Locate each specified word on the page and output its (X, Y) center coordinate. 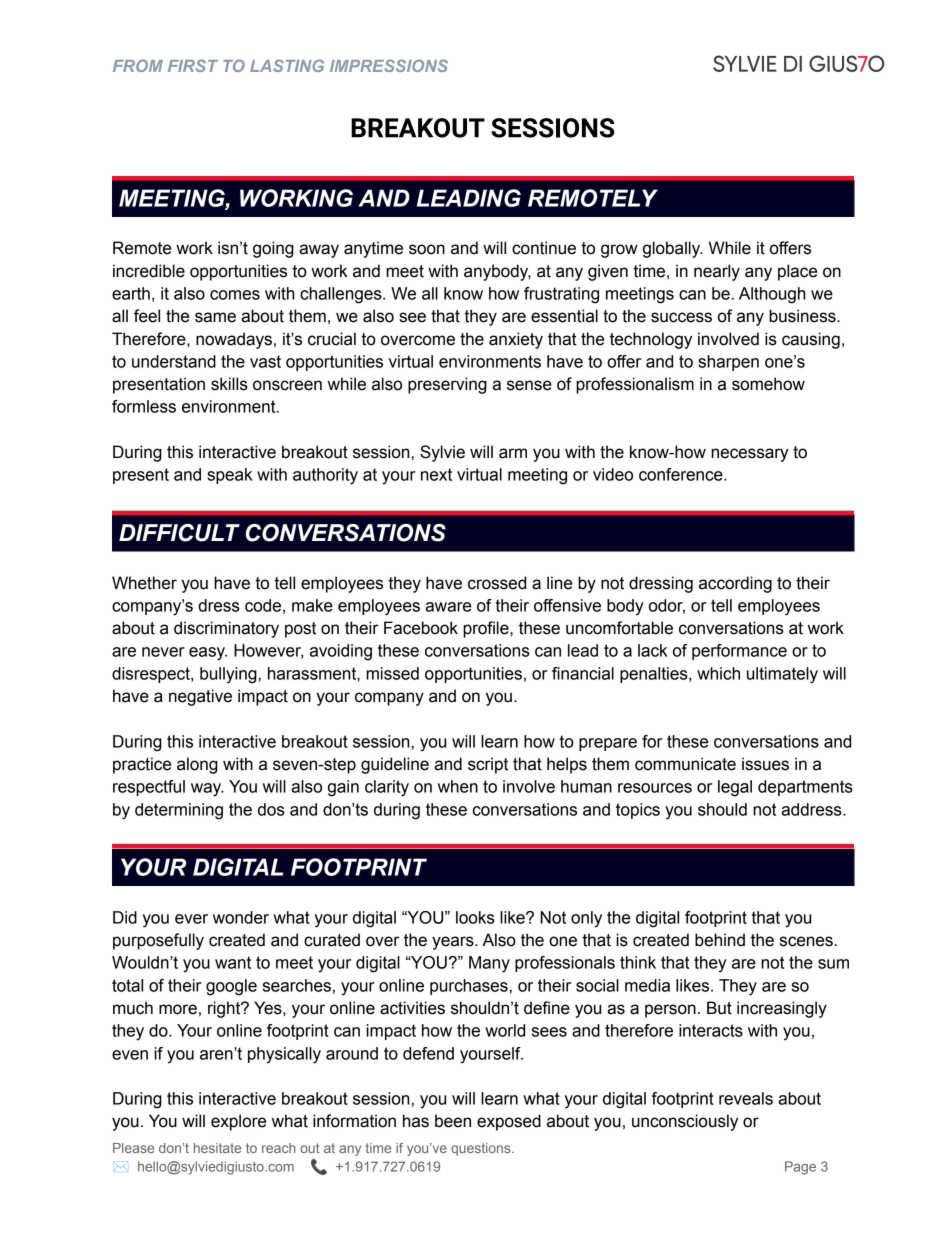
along (197, 765)
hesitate (217, 1148)
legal (735, 788)
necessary (750, 455)
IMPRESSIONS (389, 65)
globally (673, 249)
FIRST (193, 65)
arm (513, 453)
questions (482, 1149)
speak (229, 476)
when (458, 786)
